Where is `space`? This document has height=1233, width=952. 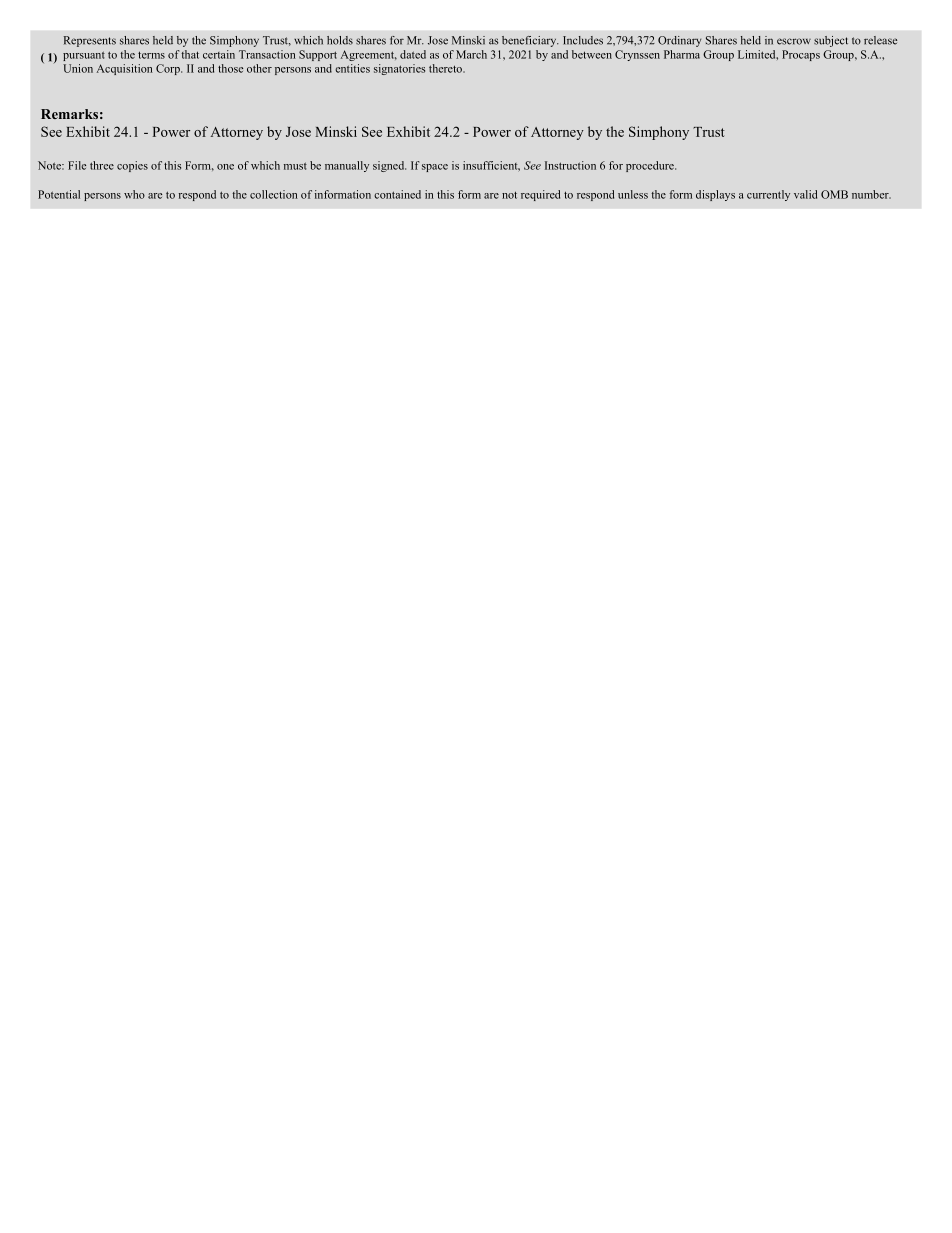
space is located at coordinates (435, 168).
